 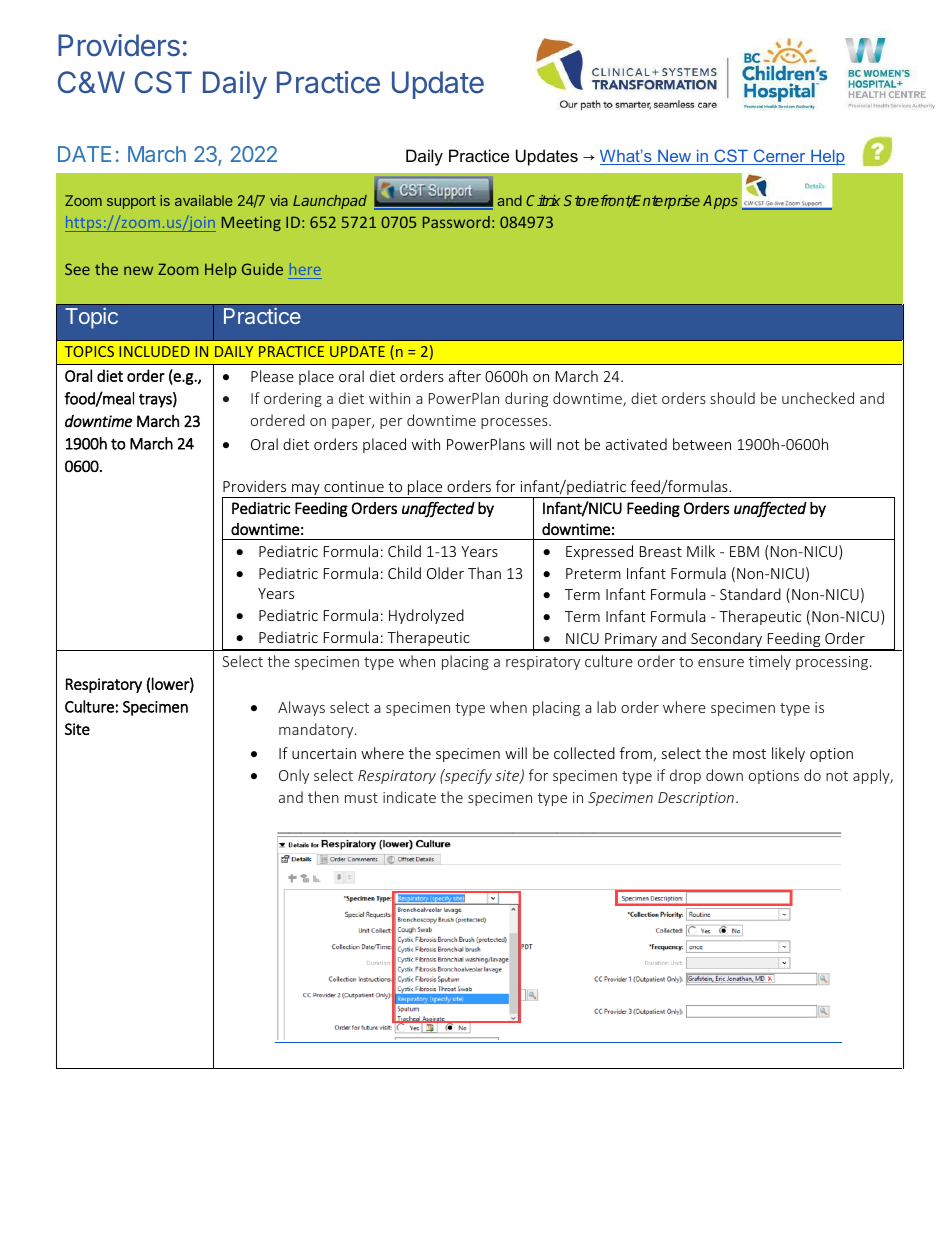 I want to click on Always, so click(x=301, y=708).
